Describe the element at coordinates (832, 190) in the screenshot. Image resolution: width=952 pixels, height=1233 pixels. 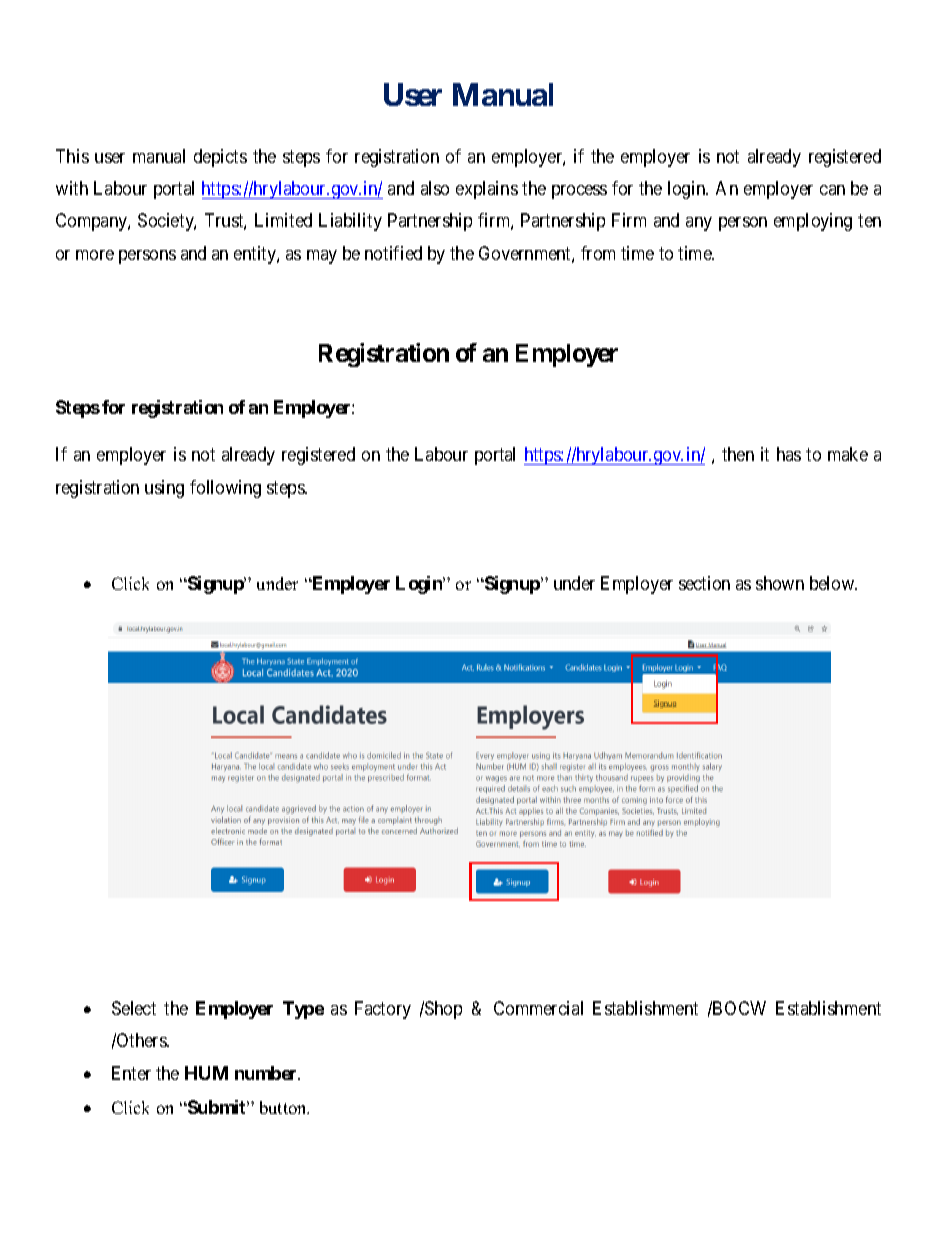
I see `can` at that location.
